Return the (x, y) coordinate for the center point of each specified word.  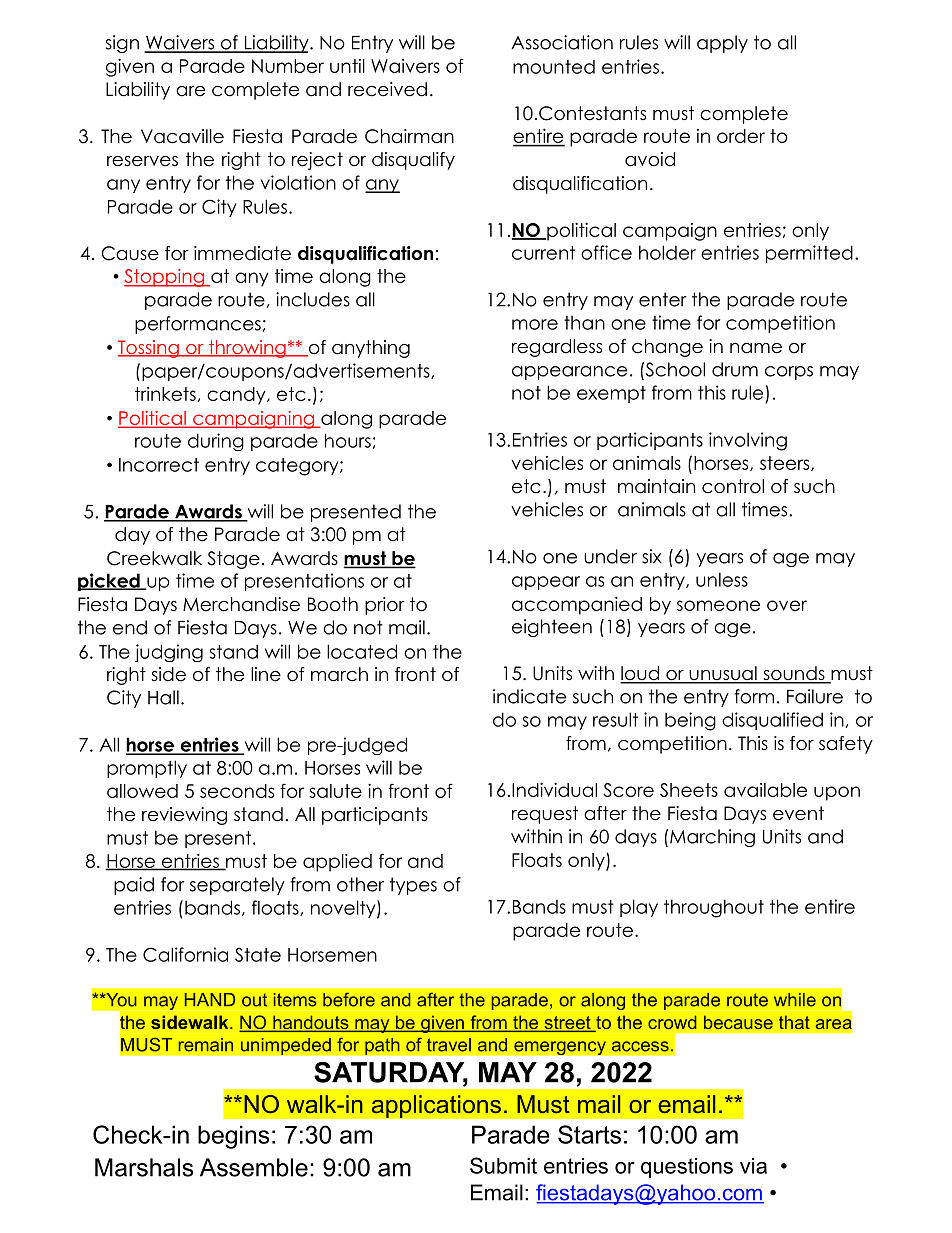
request (545, 815)
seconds (237, 791)
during (216, 442)
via (753, 1166)
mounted (554, 67)
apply (722, 44)
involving (748, 441)
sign (122, 44)
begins (233, 1137)
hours (348, 440)
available (765, 790)
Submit (503, 1165)
